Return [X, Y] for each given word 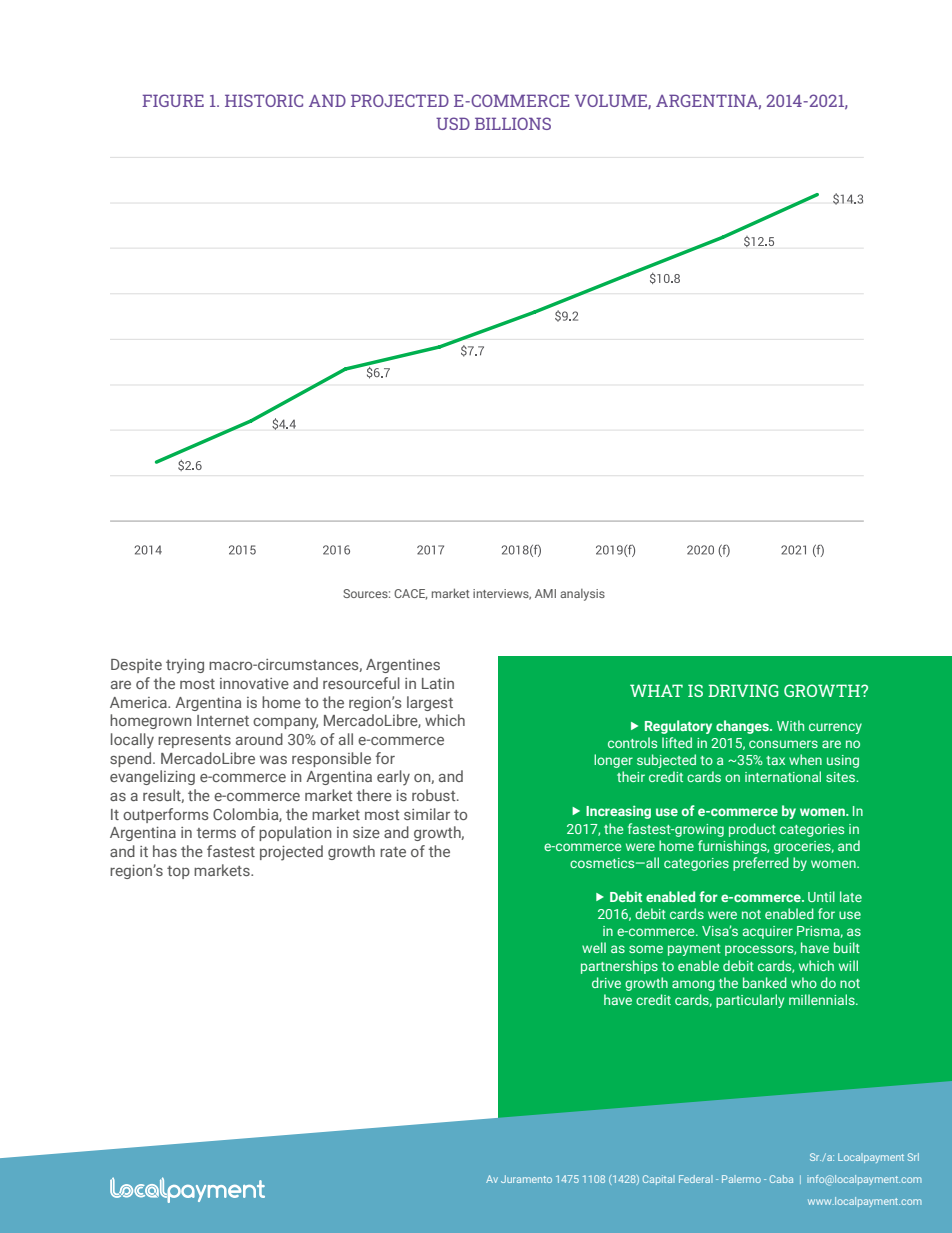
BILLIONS [513, 123]
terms [216, 833]
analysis [582, 595]
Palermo [741, 1179]
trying [185, 666]
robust [435, 795]
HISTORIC [264, 100]
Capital [659, 1180]
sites [841, 777]
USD [453, 123]
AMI [545, 593]
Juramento [526, 1179]
